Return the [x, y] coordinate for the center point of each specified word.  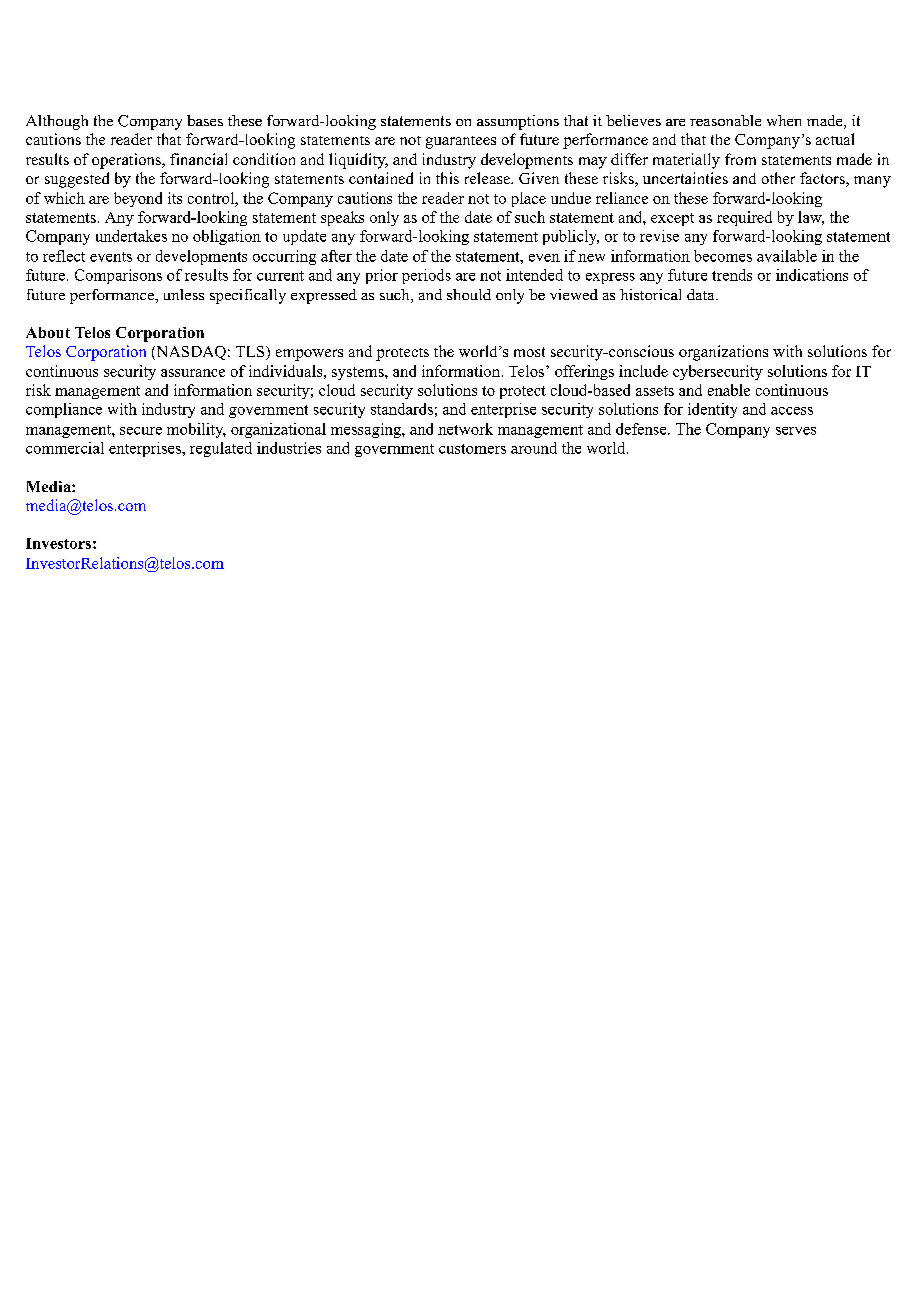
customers [472, 449]
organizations [723, 353]
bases [205, 120]
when [784, 120]
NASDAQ [190, 353]
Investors [58, 543]
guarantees [461, 142]
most [529, 352]
